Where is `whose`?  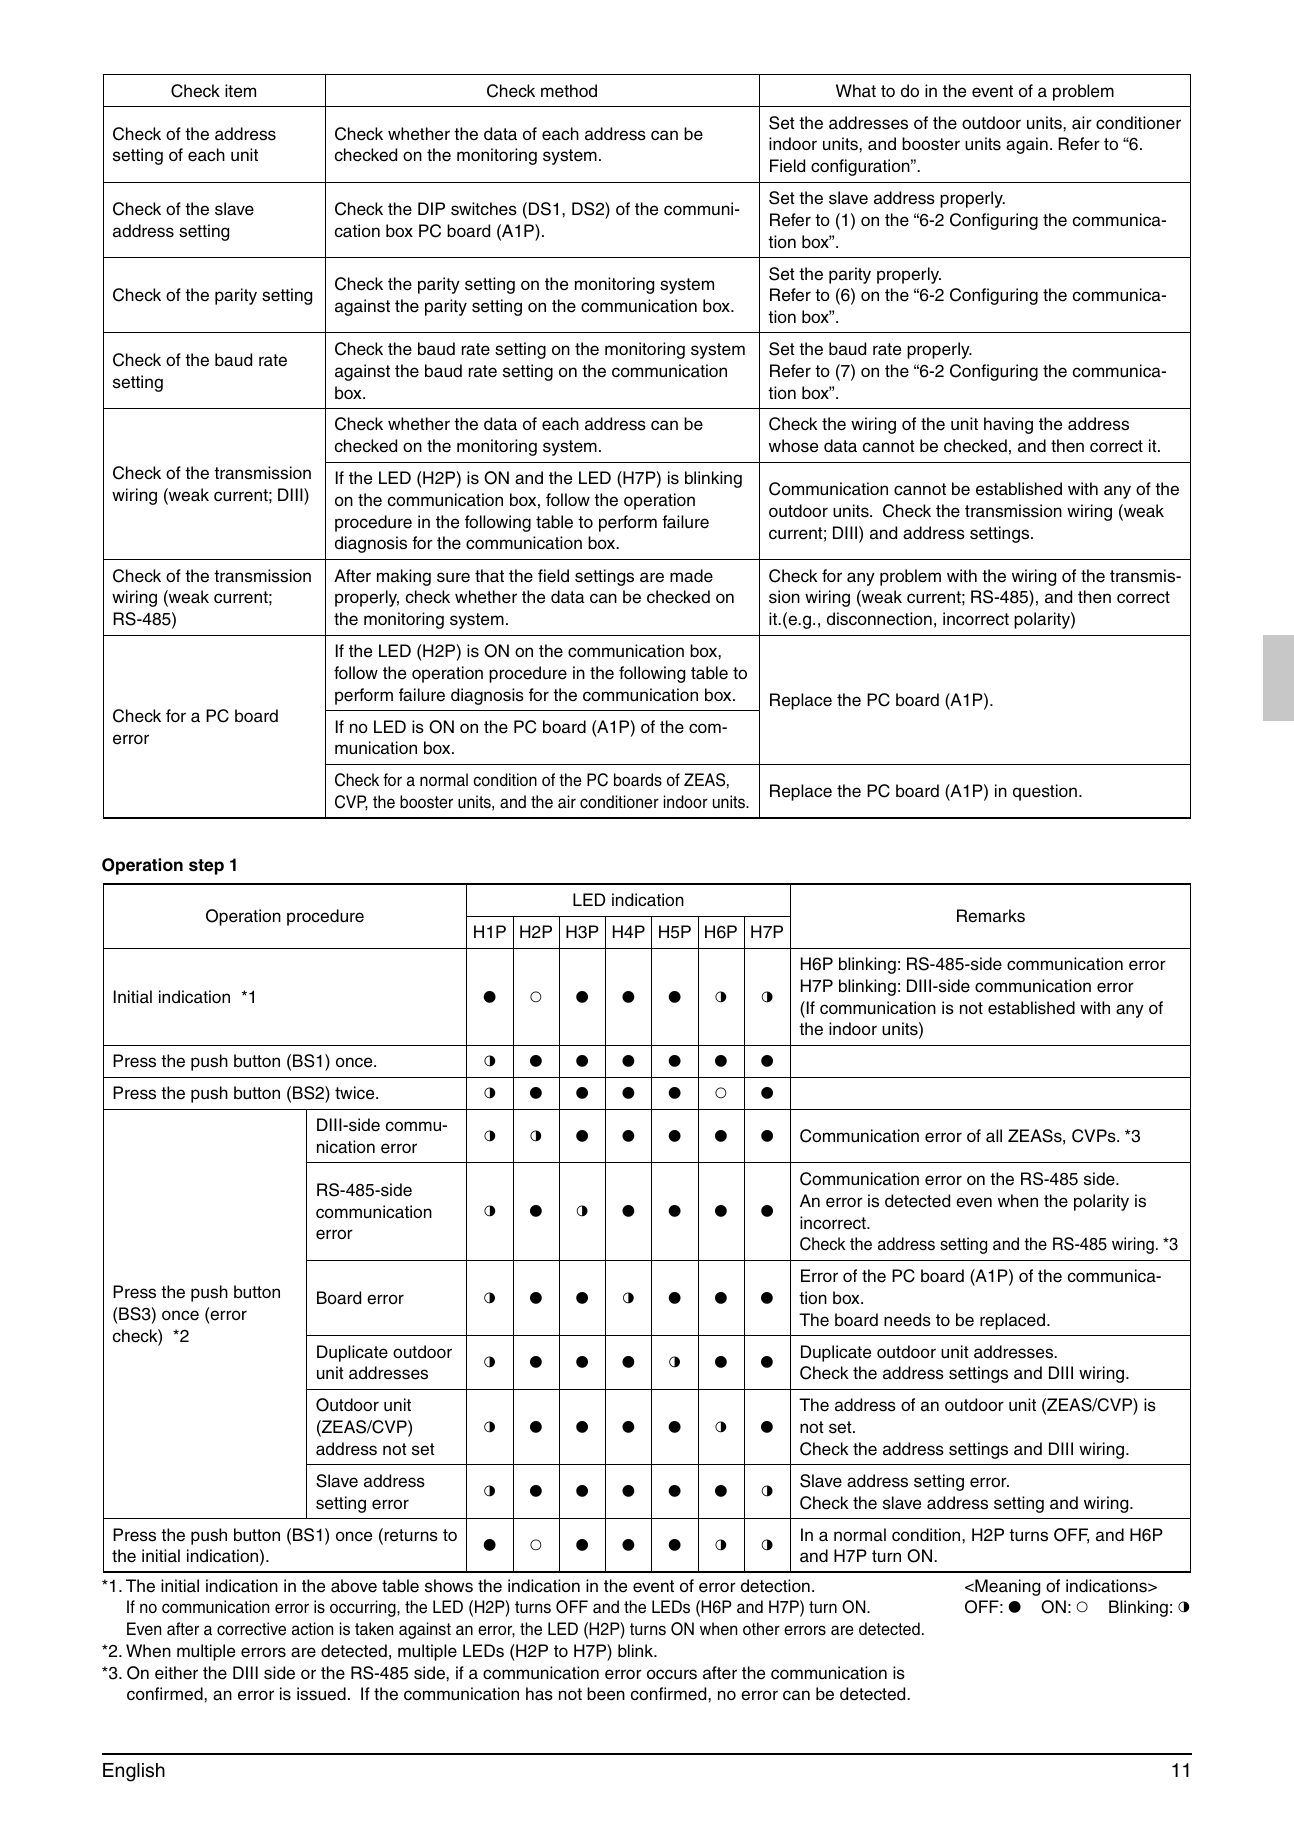
whose is located at coordinates (793, 446).
